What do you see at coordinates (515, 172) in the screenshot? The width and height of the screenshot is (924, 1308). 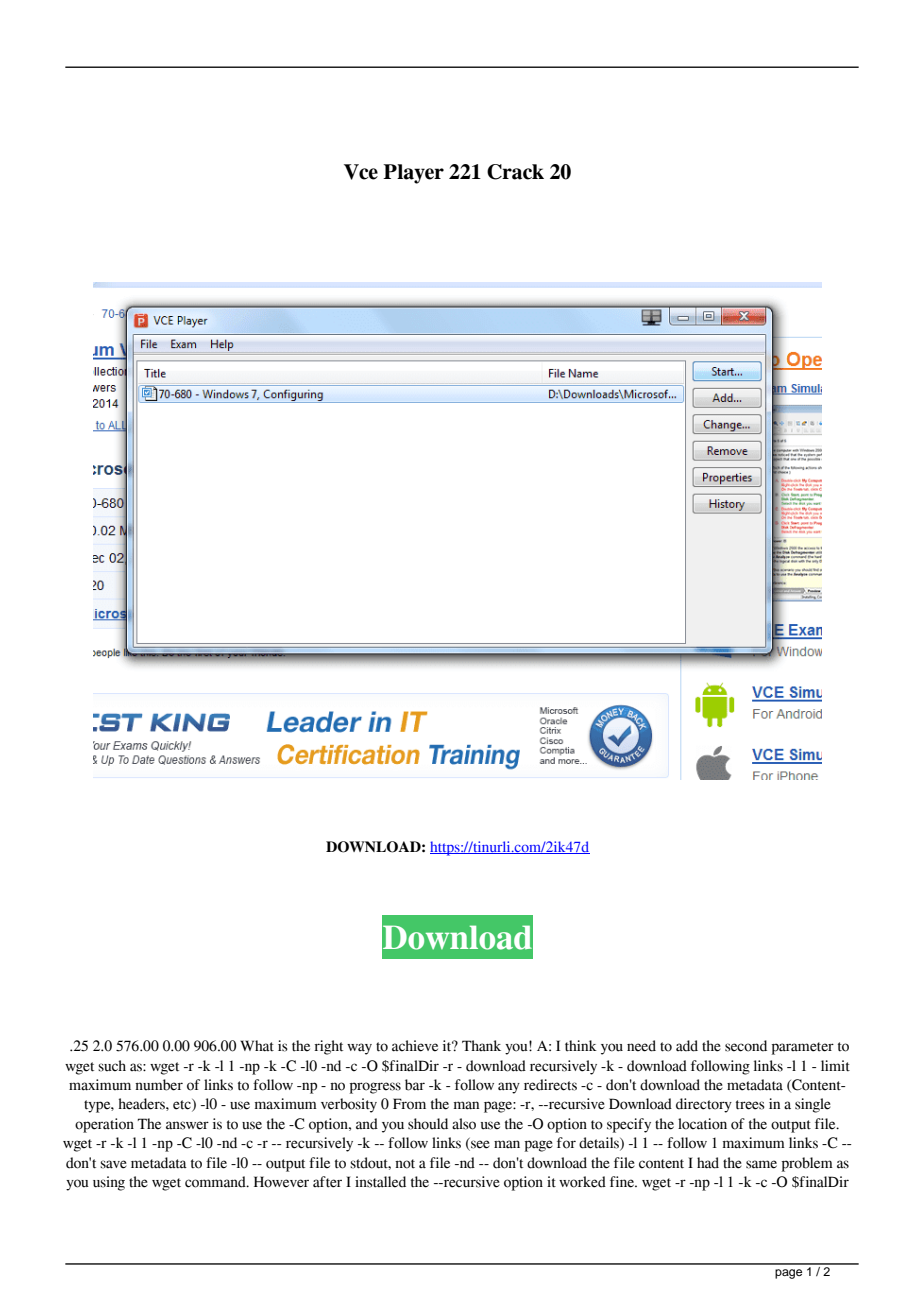 I see `Crack` at bounding box center [515, 172].
